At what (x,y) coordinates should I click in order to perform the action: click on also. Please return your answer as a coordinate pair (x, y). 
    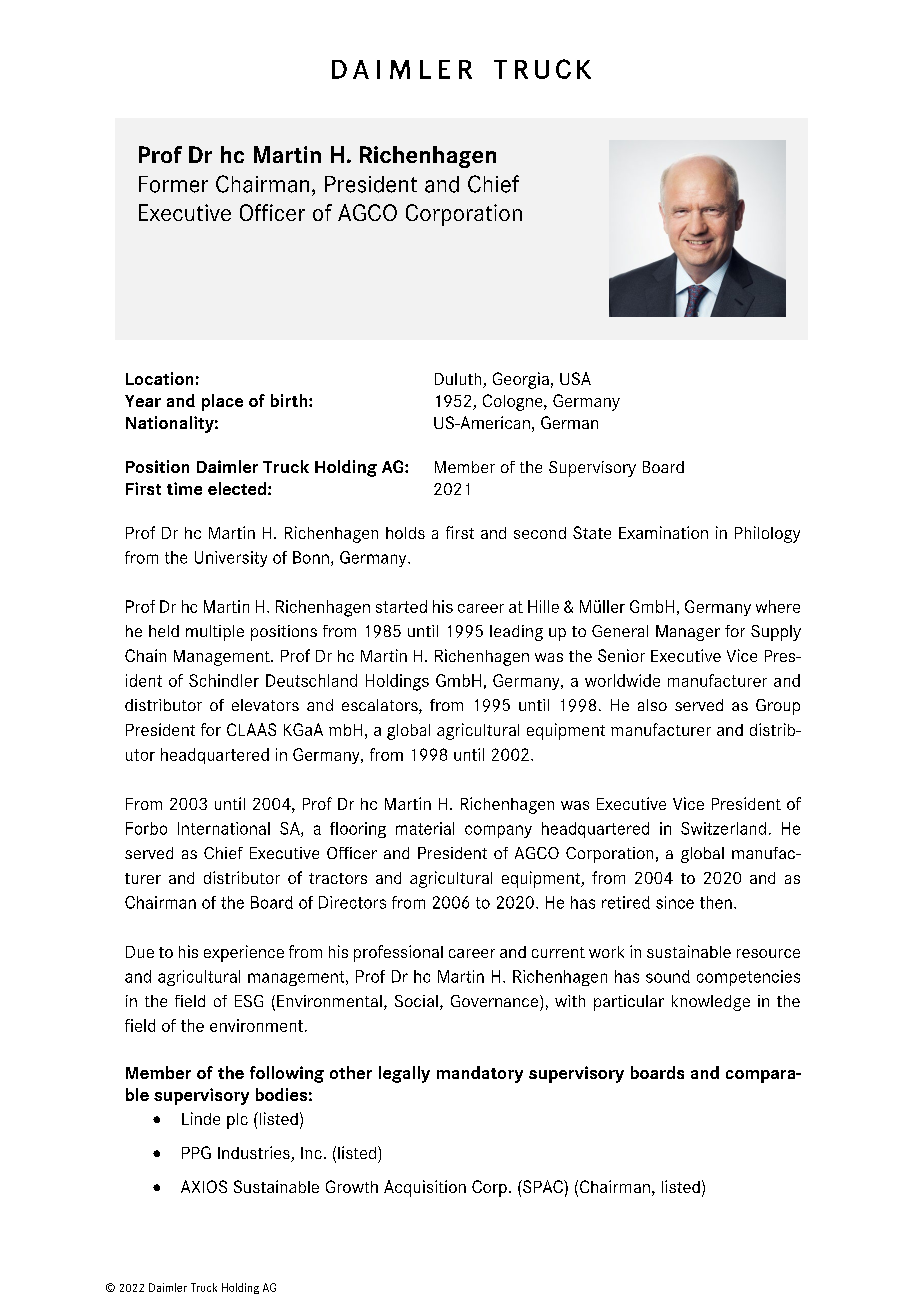
    Looking at the image, I should click on (652, 705).
